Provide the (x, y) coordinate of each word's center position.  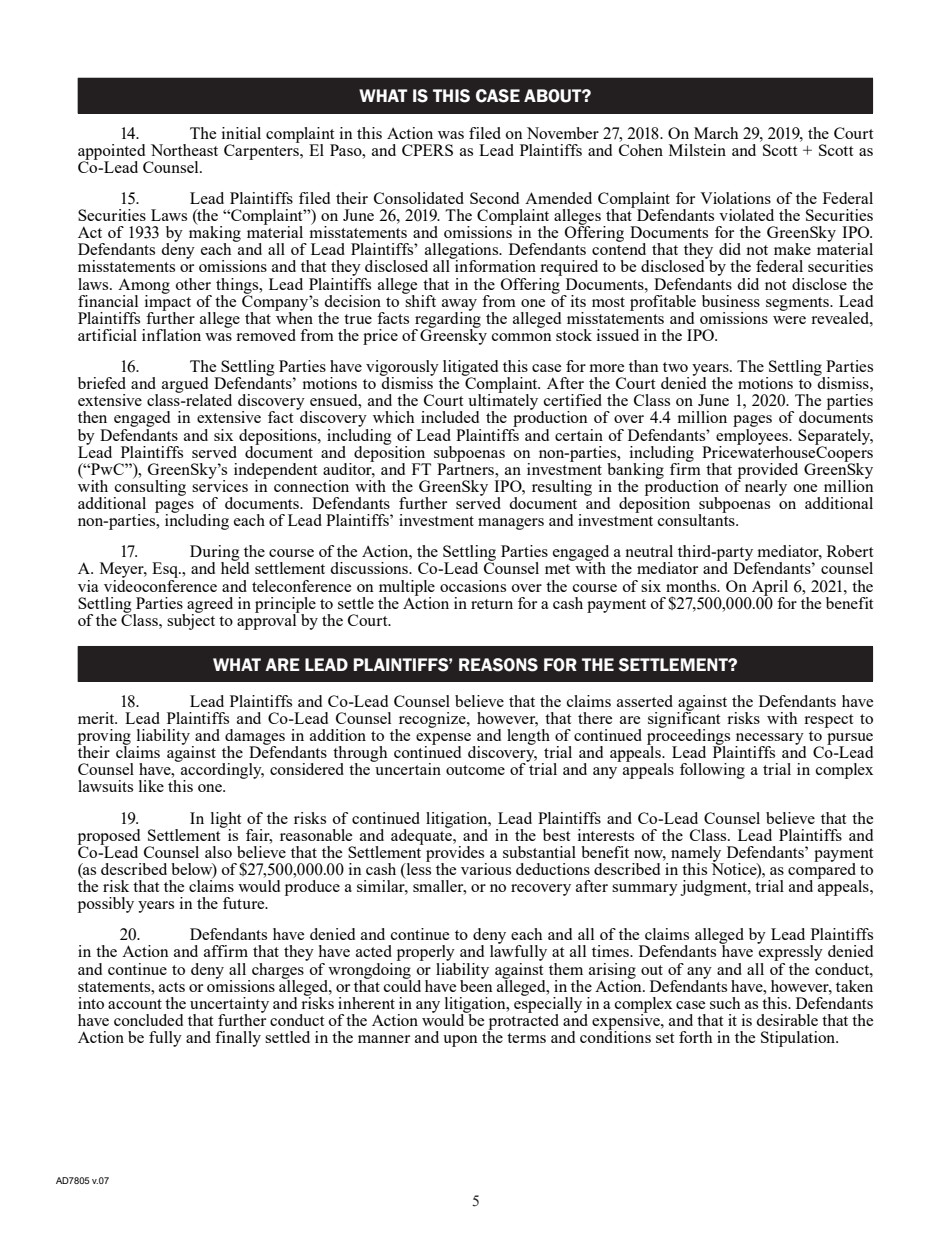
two (675, 367)
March (716, 133)
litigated (470, 369)
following (712, 771)
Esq (166, 571)
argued (185, 386)
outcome (475, 770)
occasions (473, 586)
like (151, 786)
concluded (148, 1020)
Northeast (184, 150)
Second (494, 198)
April (770, 589)
